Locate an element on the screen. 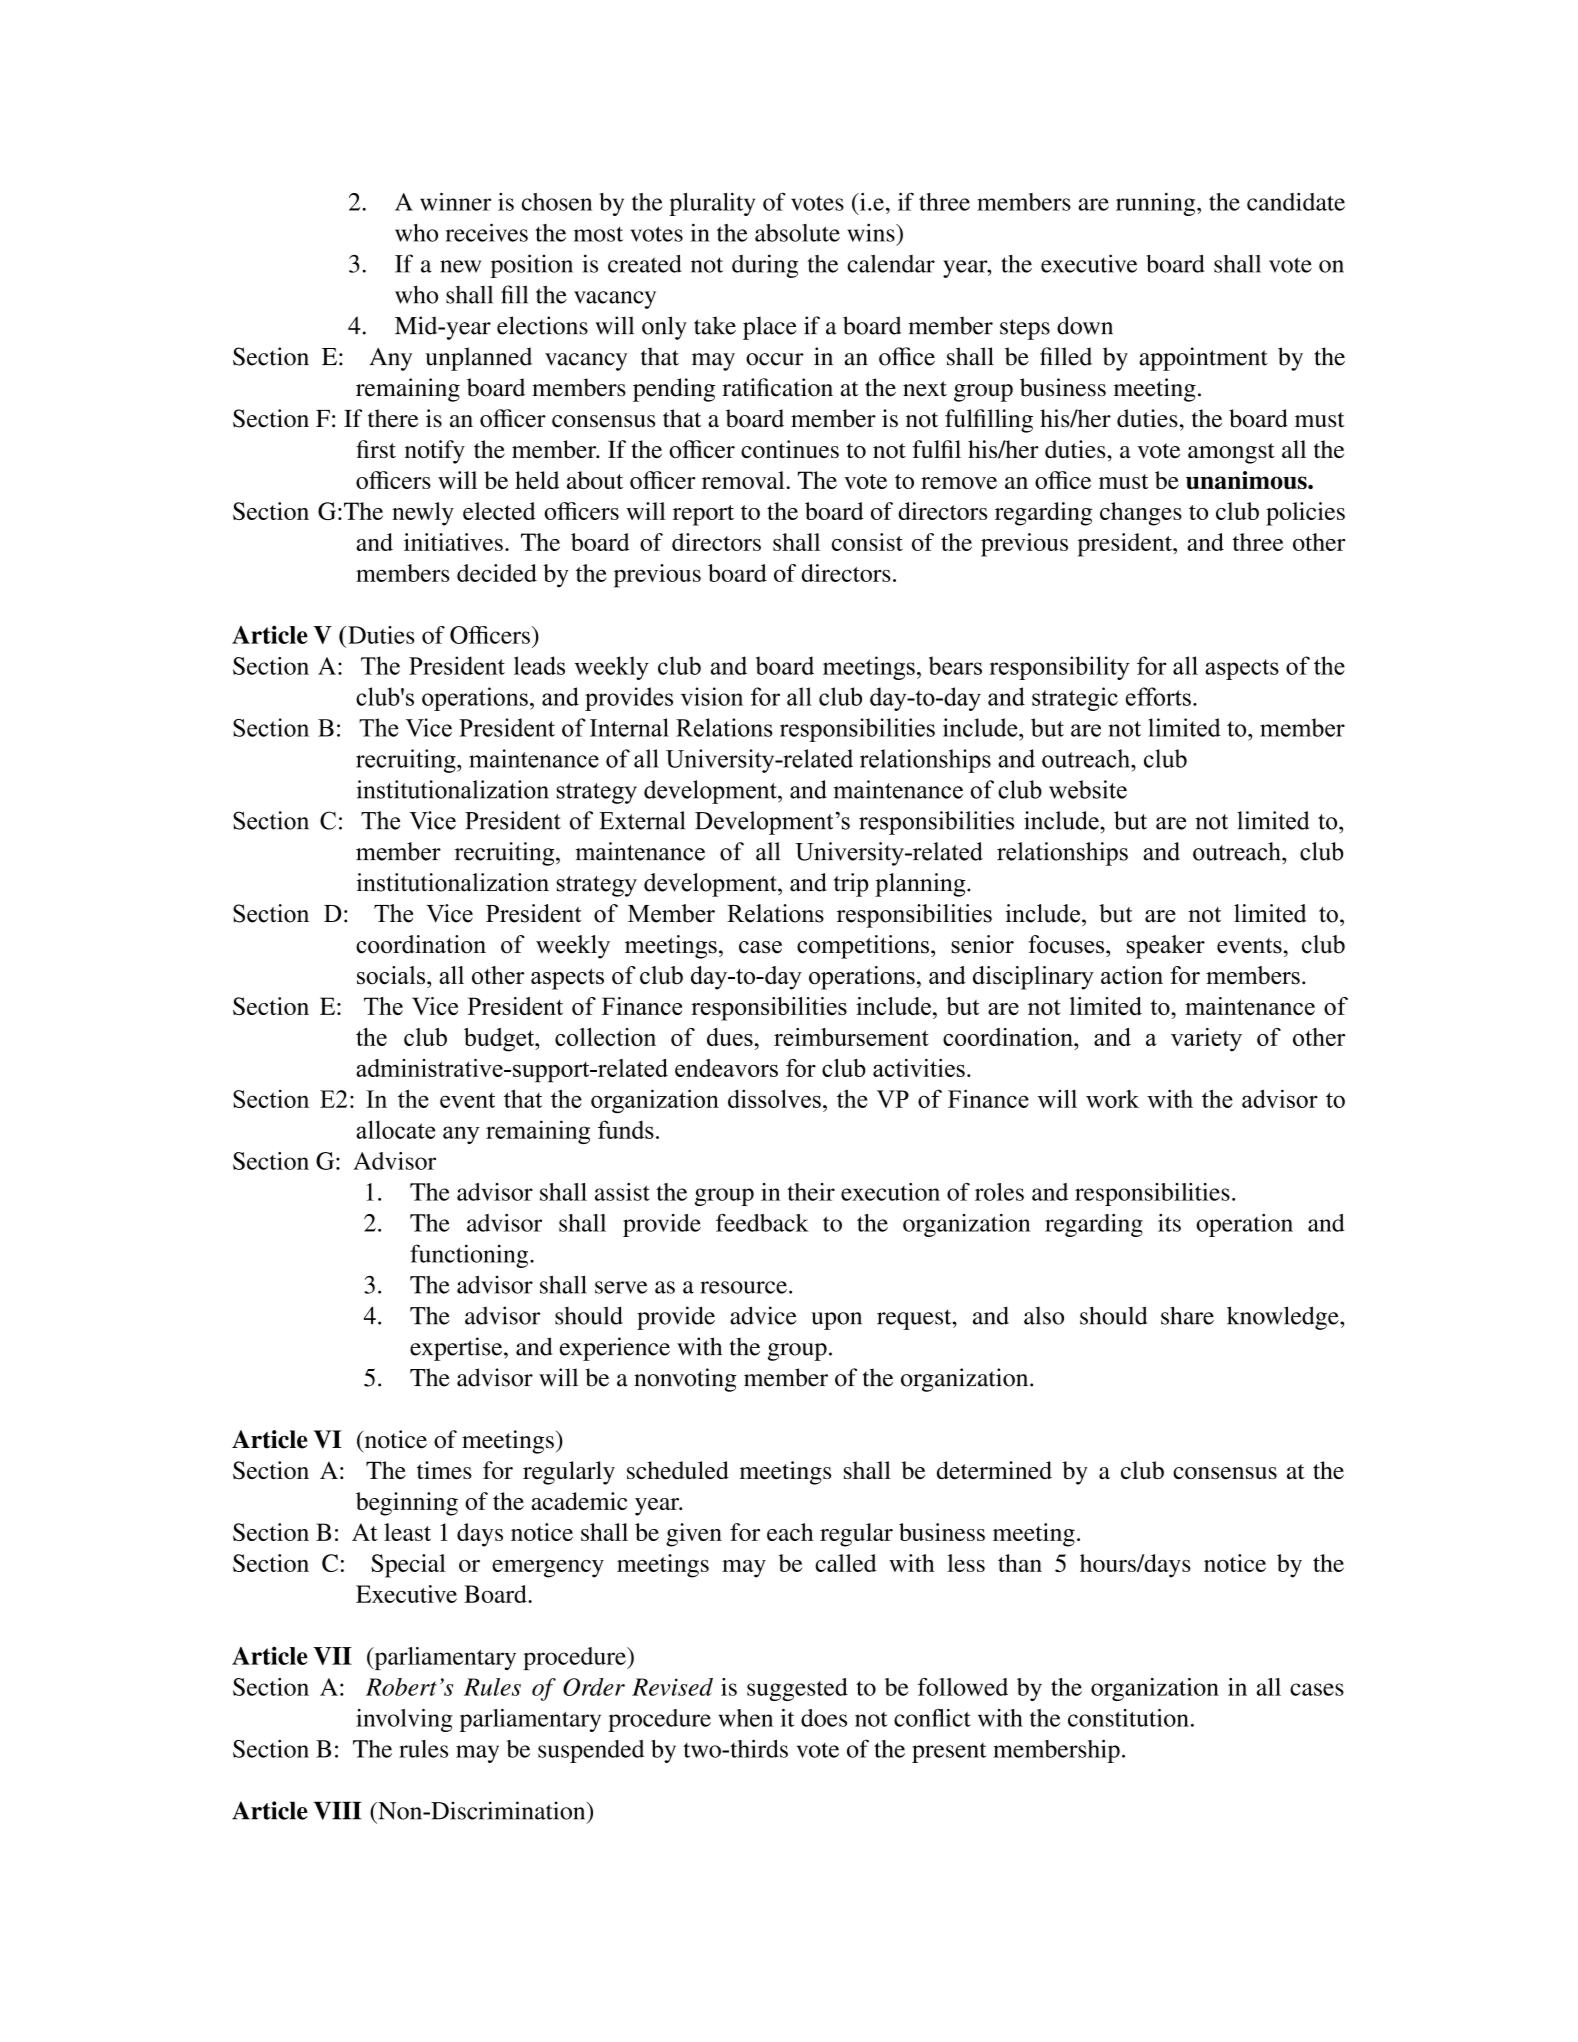 Image resolution: width=1578 pixels, height=2042 pixels. involving is located at coordinates (404, 1720).
